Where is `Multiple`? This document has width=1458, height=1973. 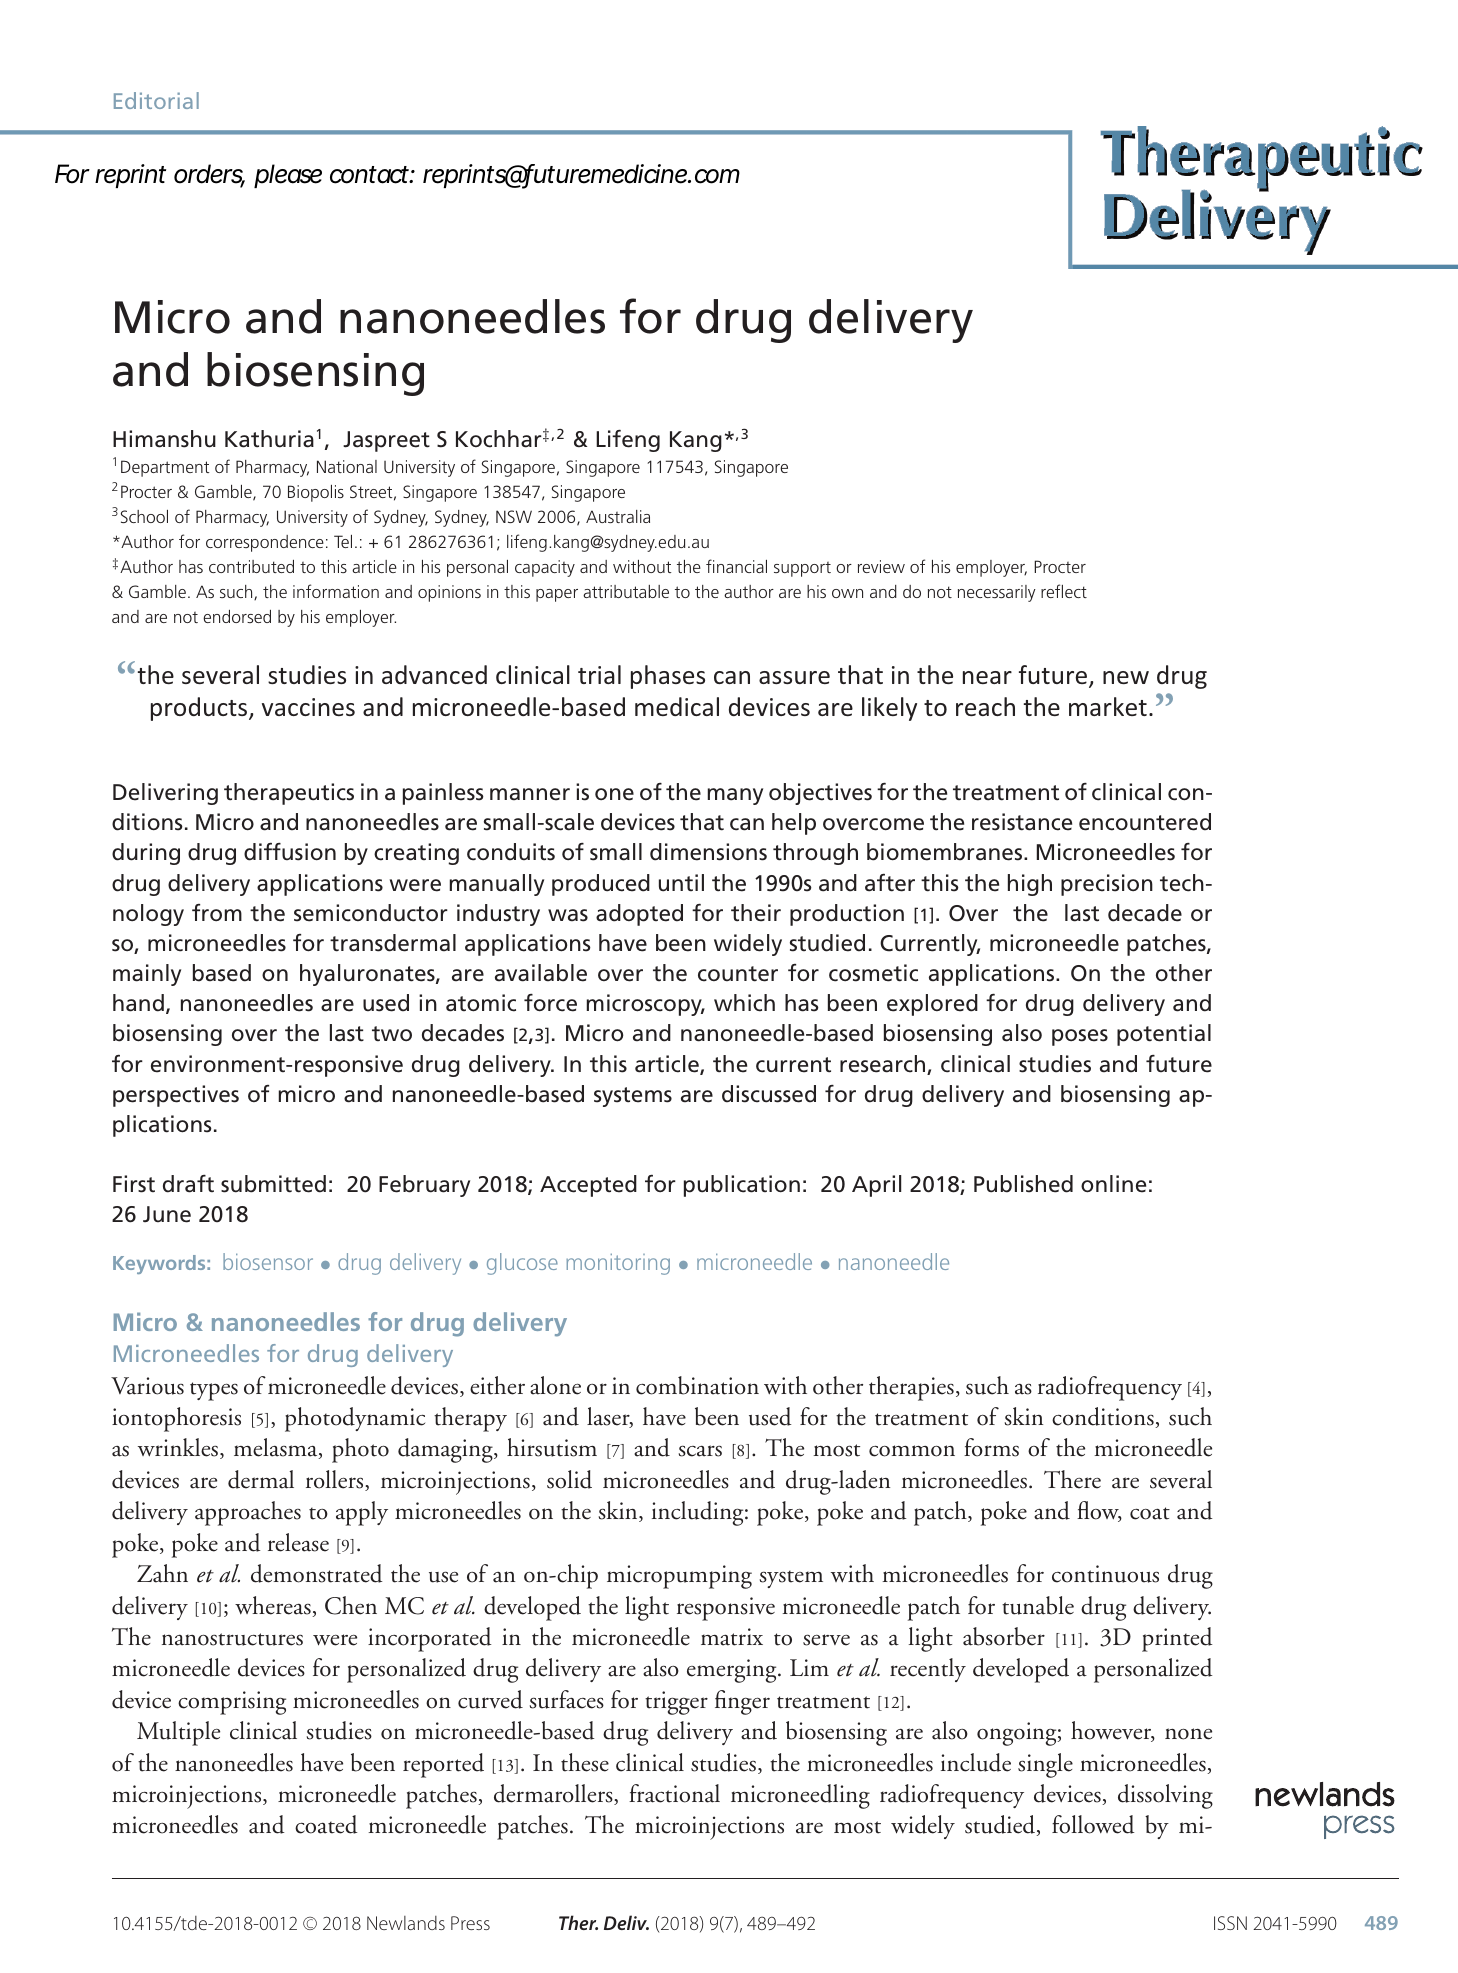 Multiple is located at coordinates (178, 1733).
